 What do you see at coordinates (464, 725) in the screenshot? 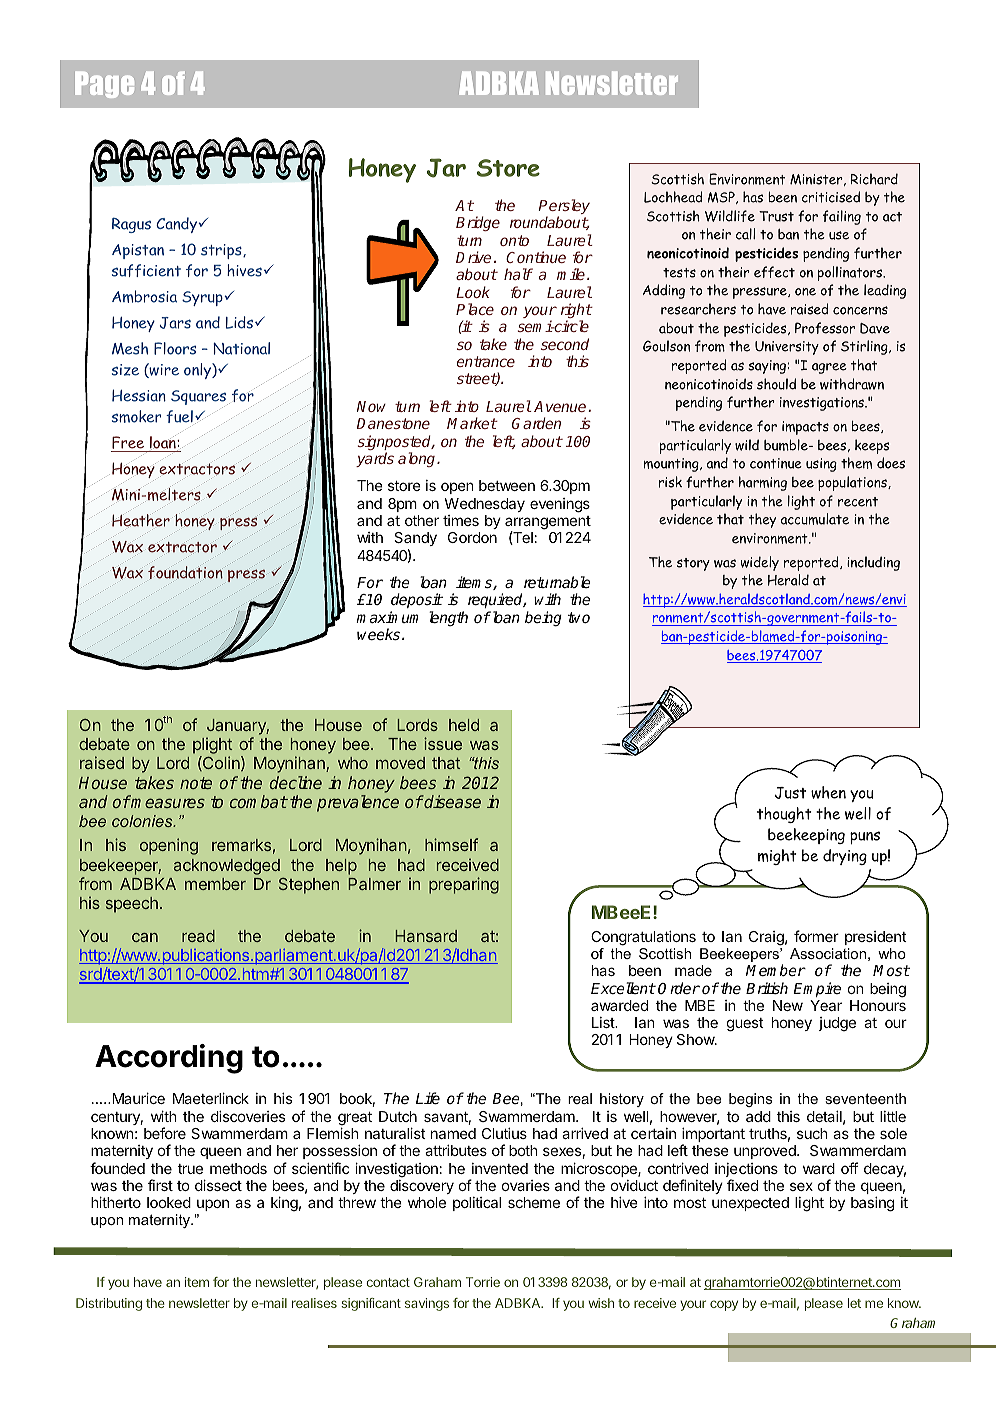
I see `held` at bounding box center [464, 725].
